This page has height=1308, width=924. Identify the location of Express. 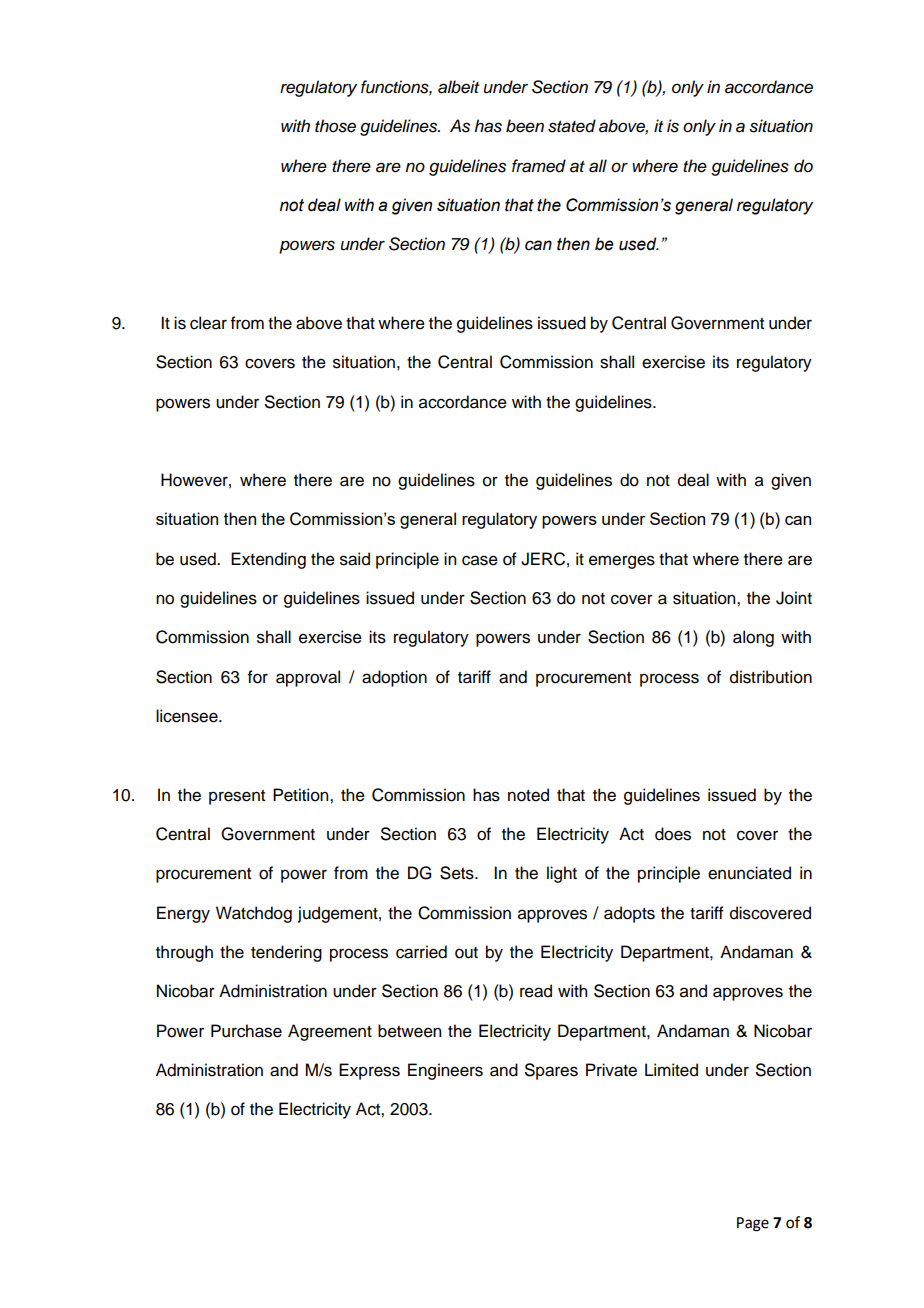
(369, 1071).
